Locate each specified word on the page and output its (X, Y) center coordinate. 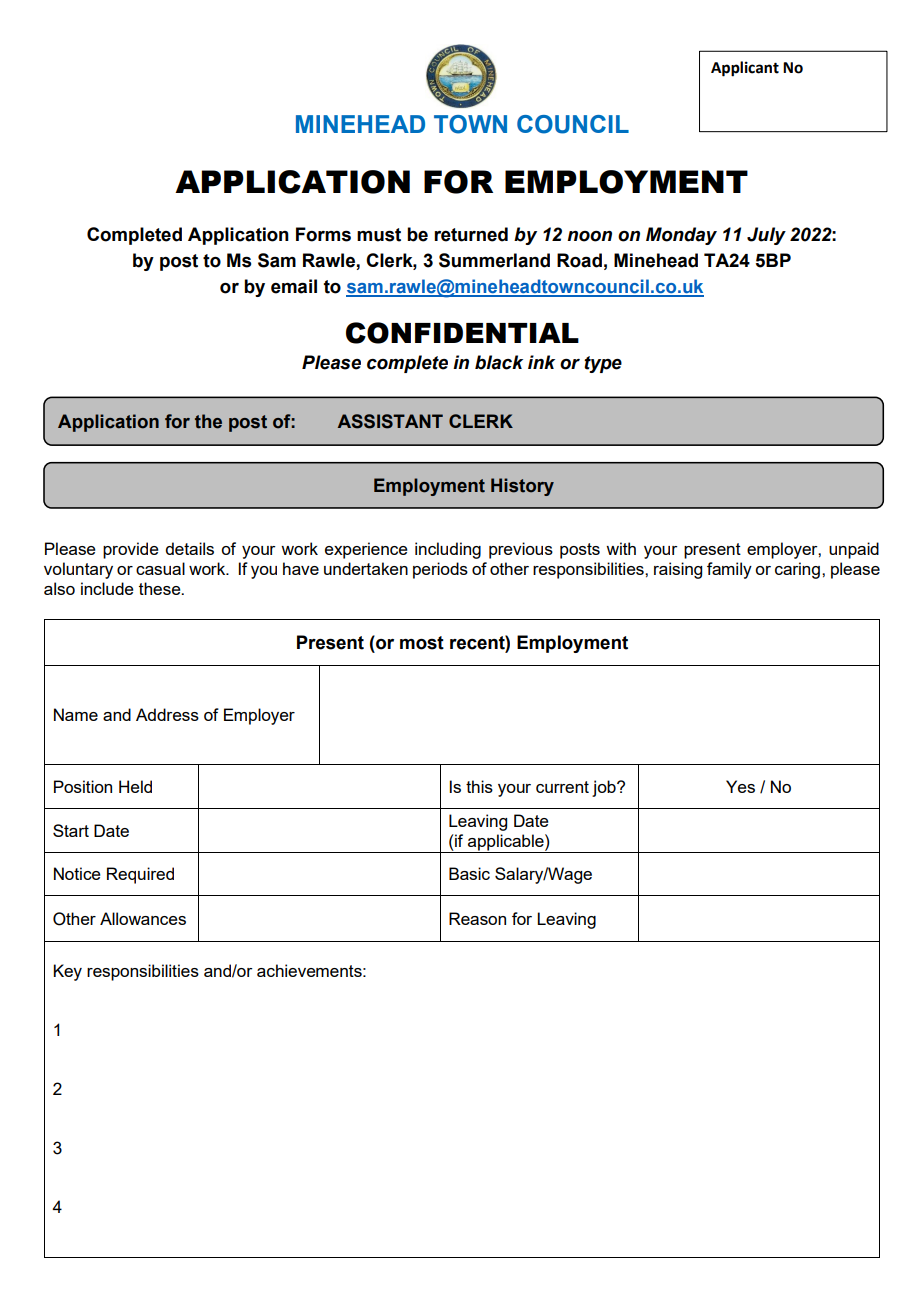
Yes (740, 786)
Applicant (745, 69)
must (379, 235)
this (479, 786)
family (729, 570)
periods (440, 570)
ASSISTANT (390, 421)
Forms (323, 234)
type (603, 364)
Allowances (143, 918)
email (294, 286)
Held (135, 786)
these (161, 588)
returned (471, 234)
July (766, 236)
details (189, 548)
